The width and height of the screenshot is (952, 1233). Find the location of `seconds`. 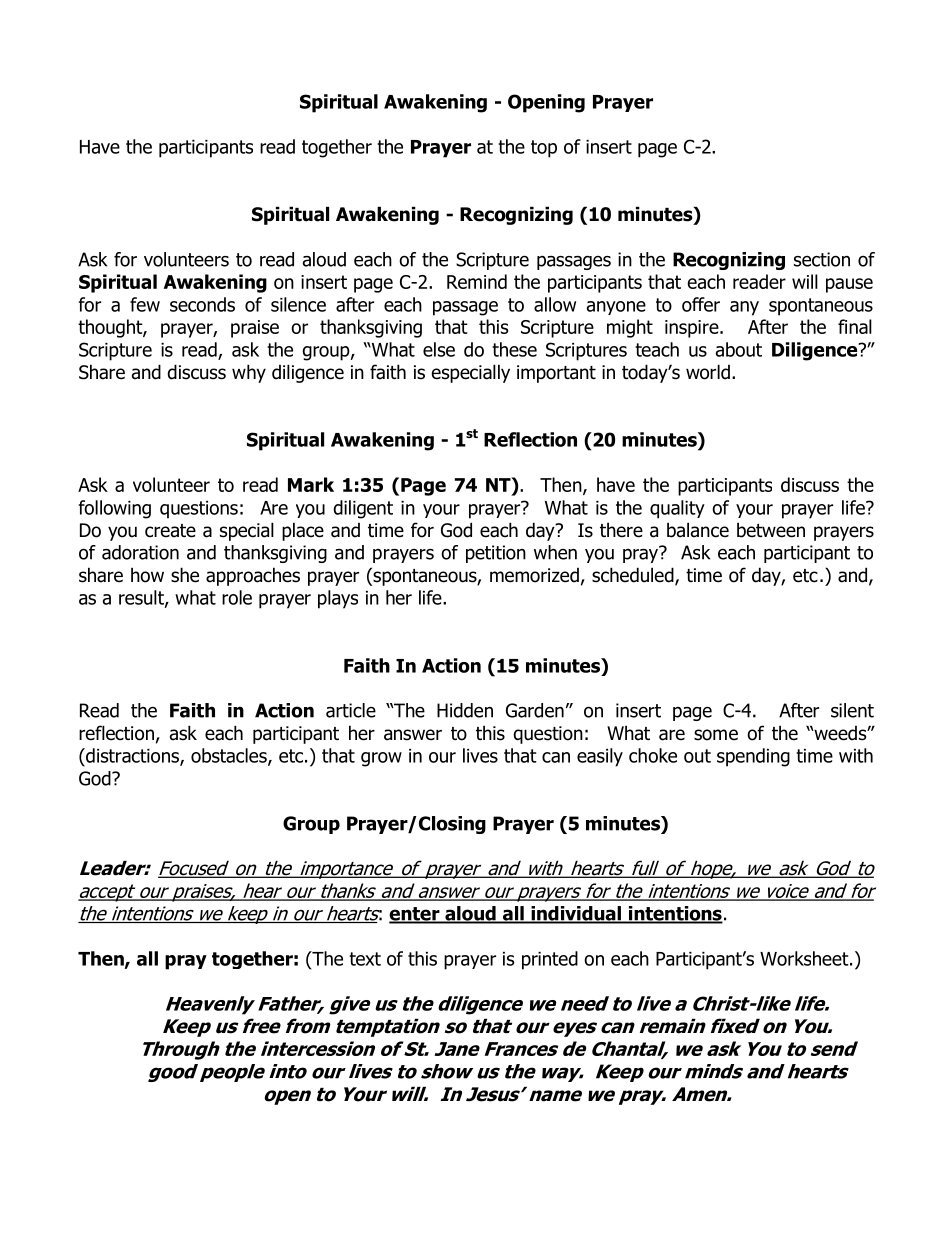

seconds is located at coordinates (202, 304).
